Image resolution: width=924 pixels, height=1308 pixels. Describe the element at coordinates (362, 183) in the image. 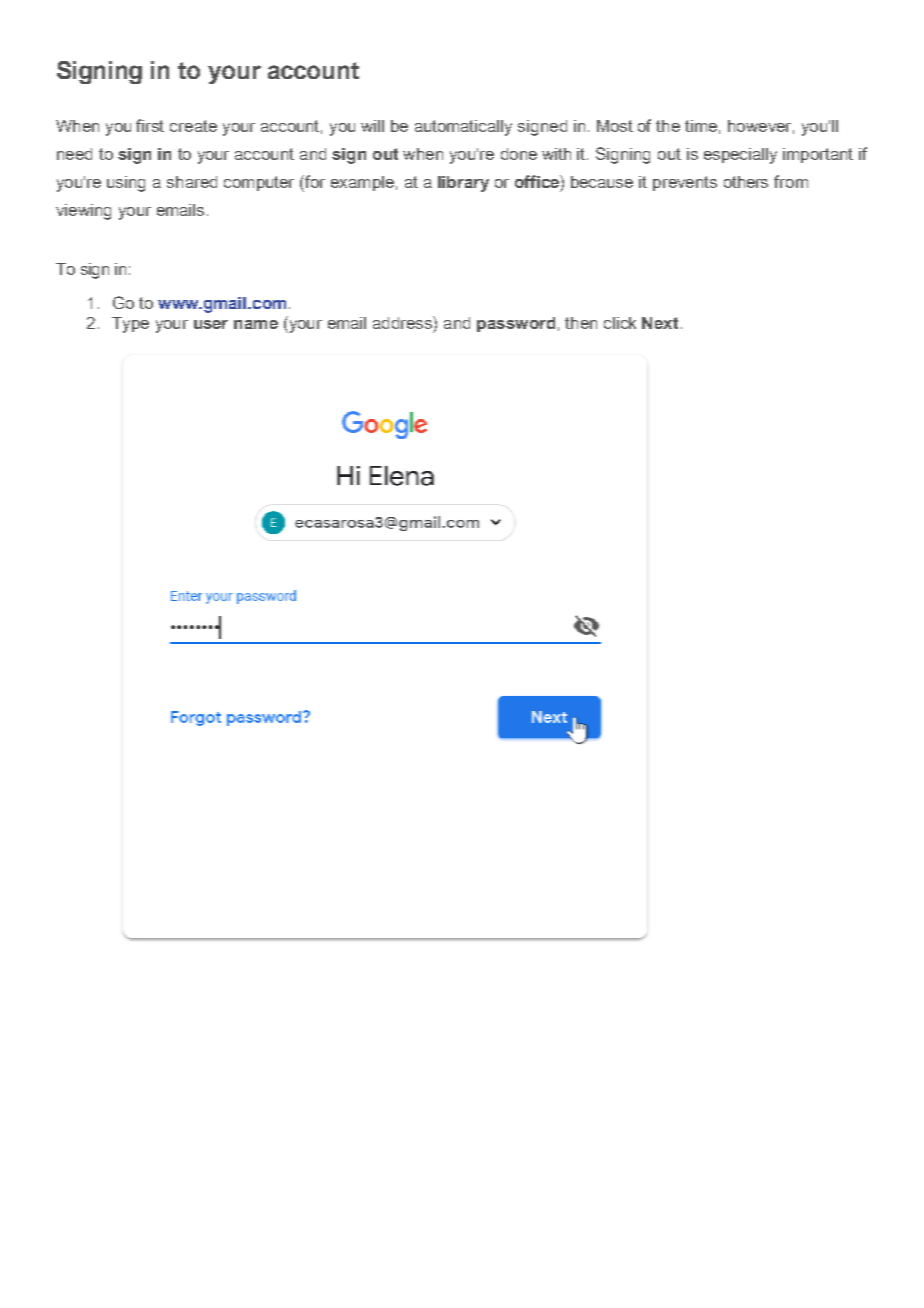

I see `example` at that location.
